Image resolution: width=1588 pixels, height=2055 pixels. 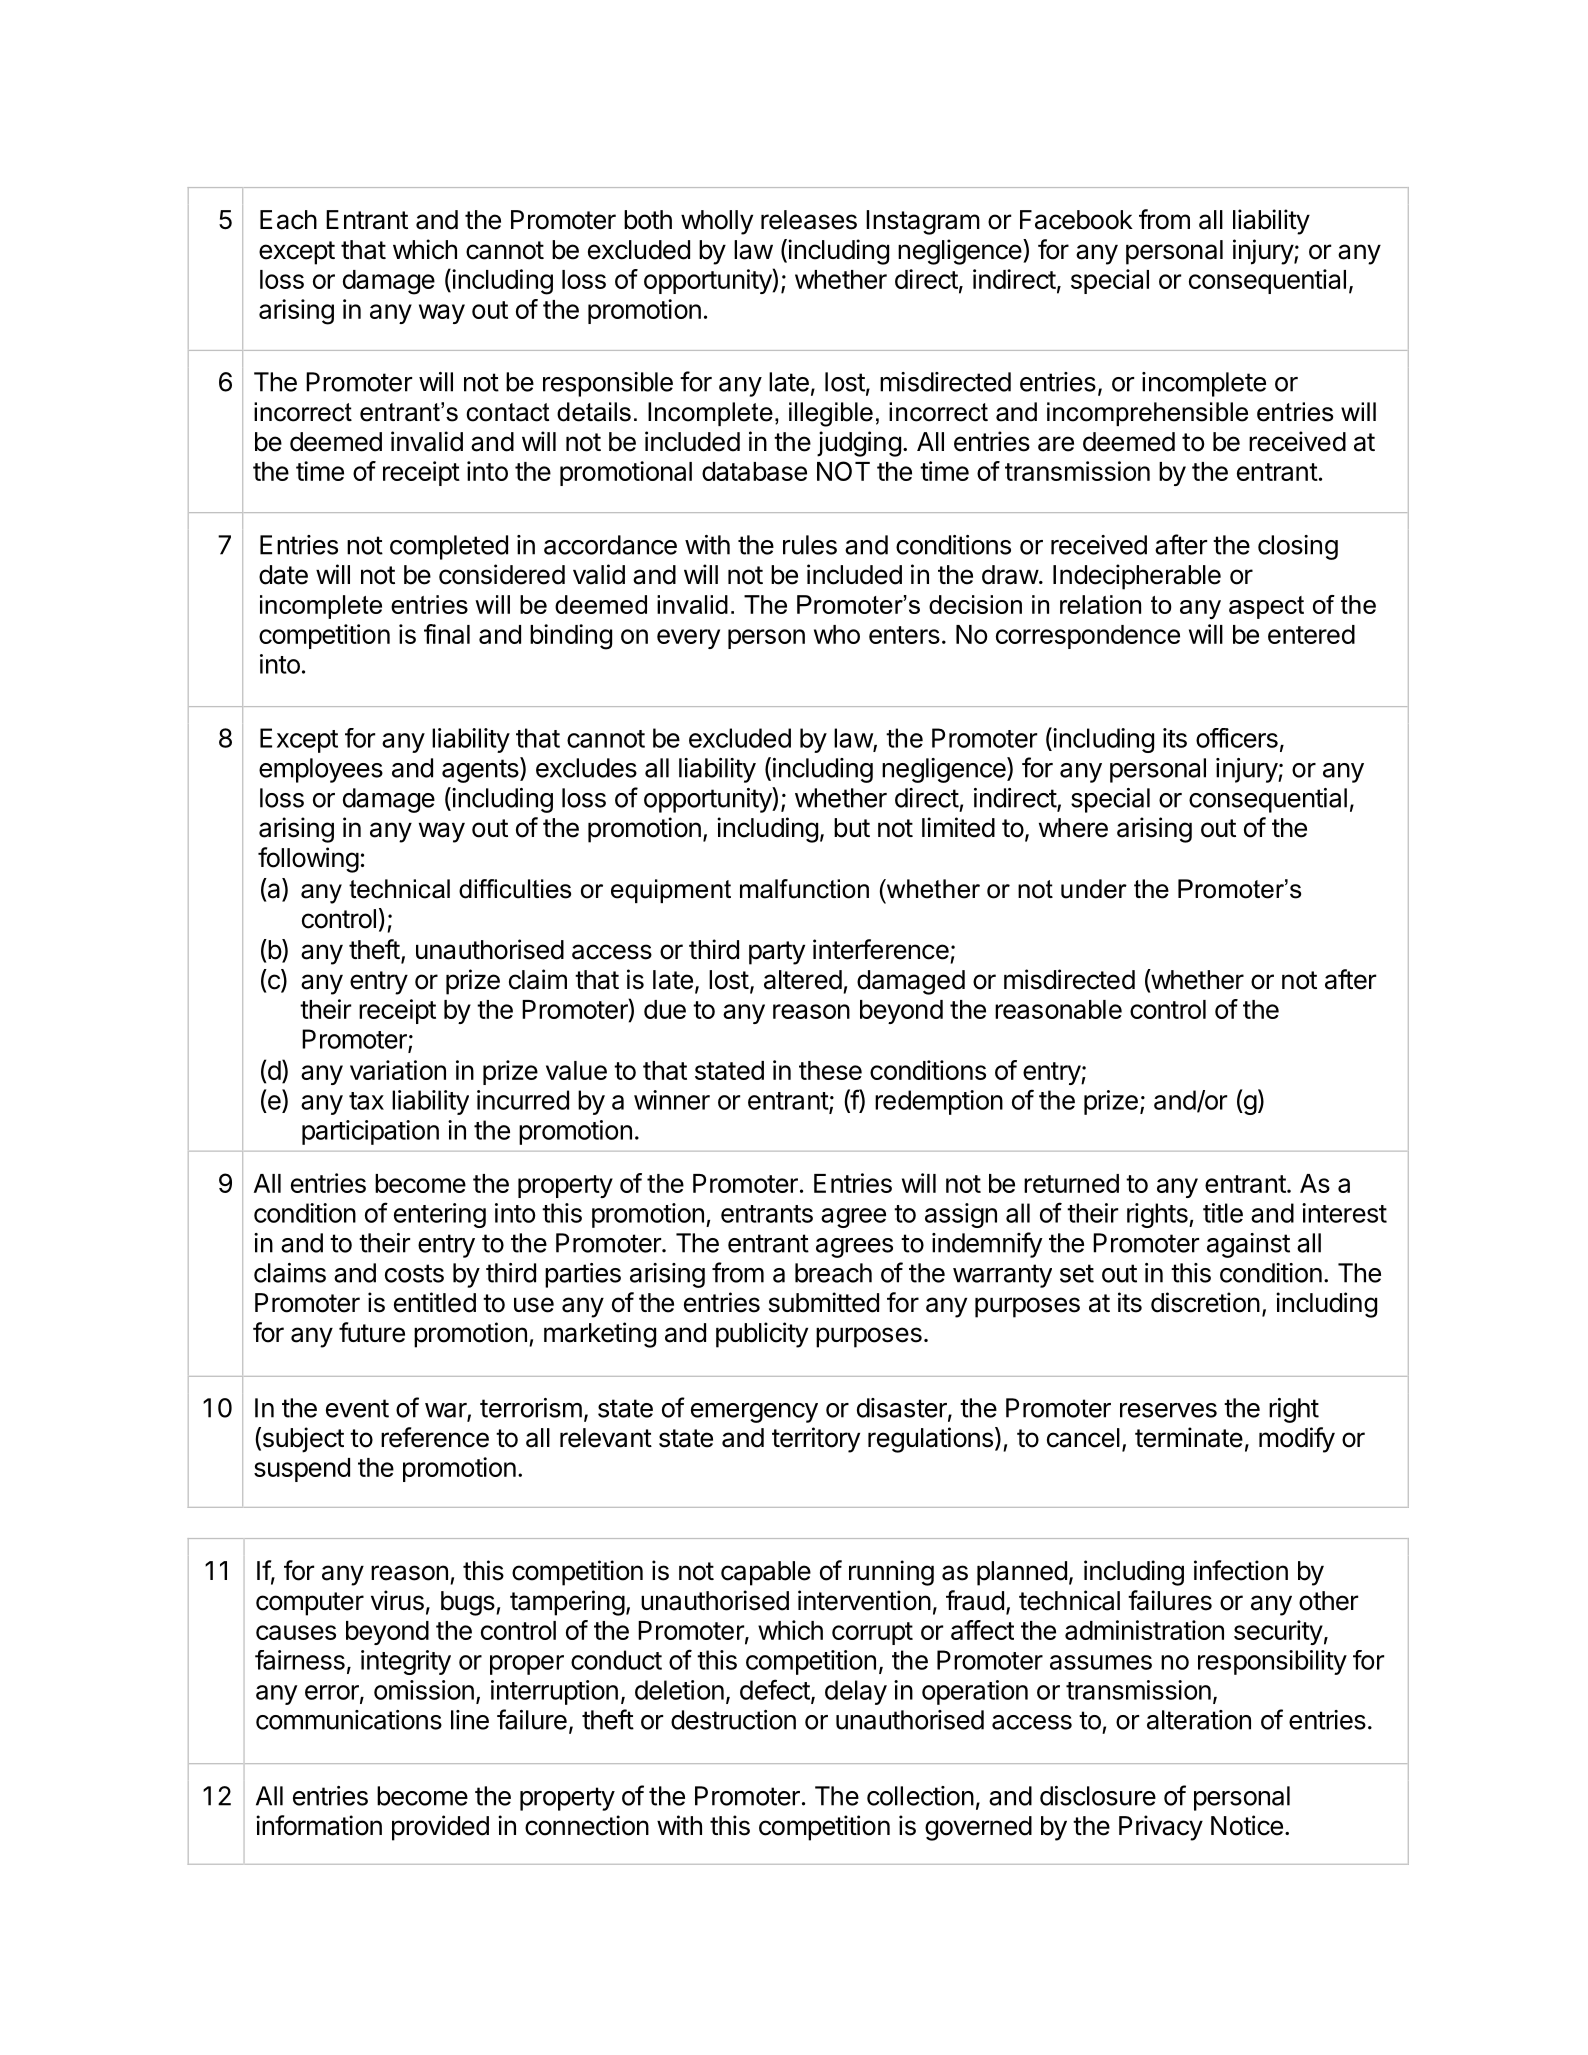 I want to click on altered, so click(x=803, y=980).
